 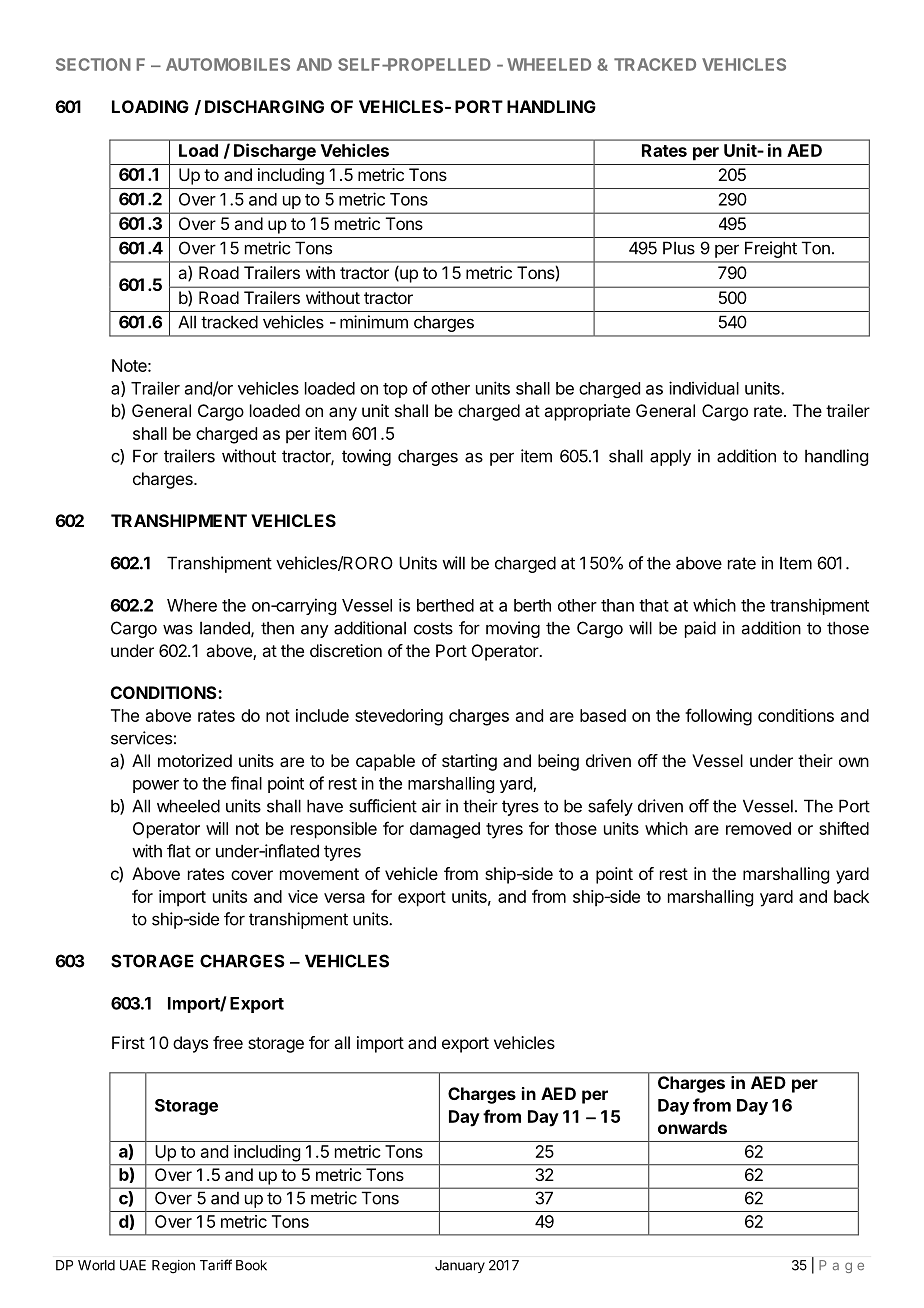 I want to click on DISCHARGING, so click(x=264, y=106).
